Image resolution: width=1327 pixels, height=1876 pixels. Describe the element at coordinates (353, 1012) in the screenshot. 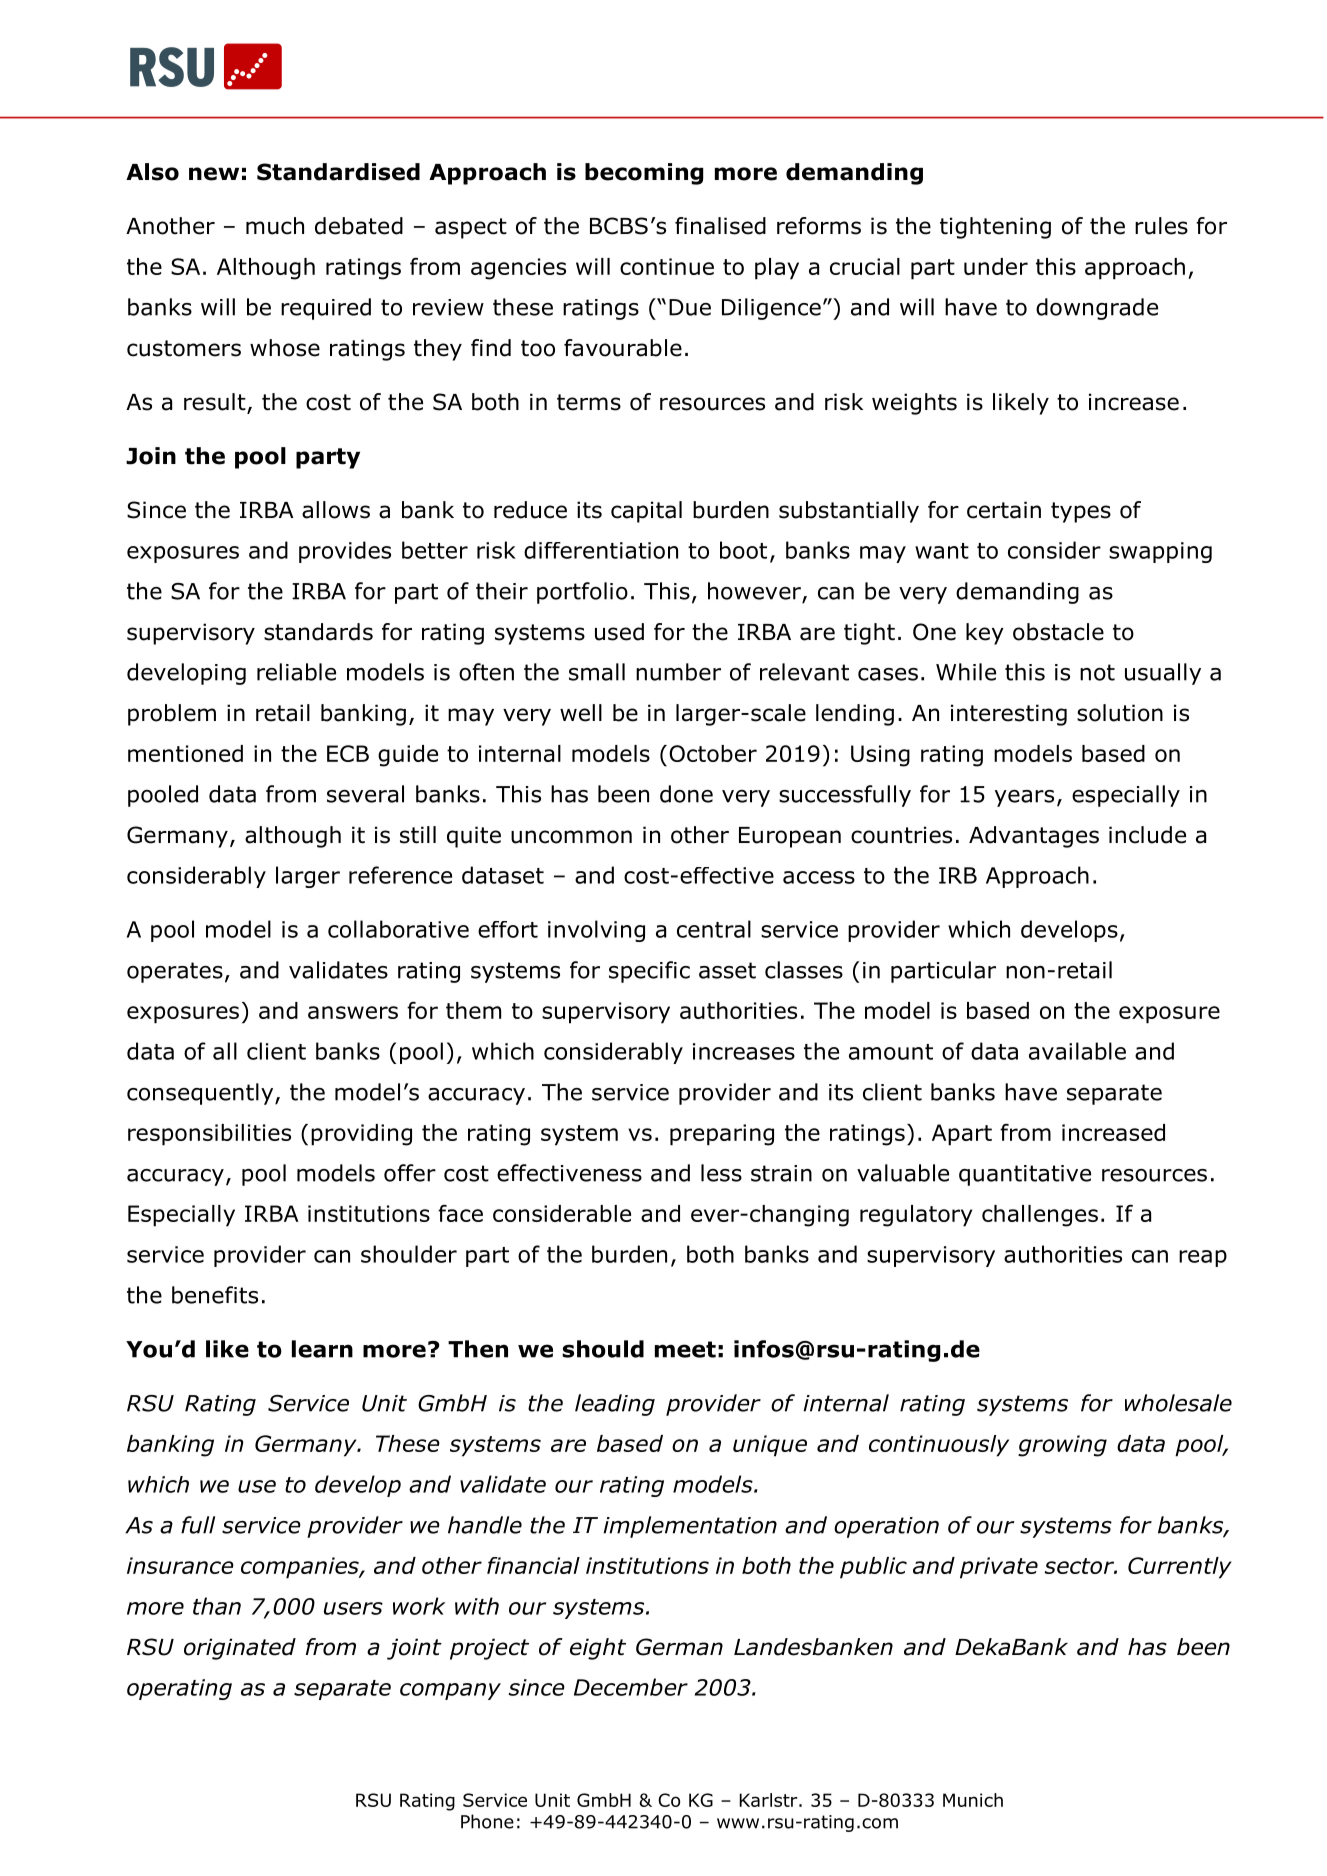

I see `answers` at that location.
